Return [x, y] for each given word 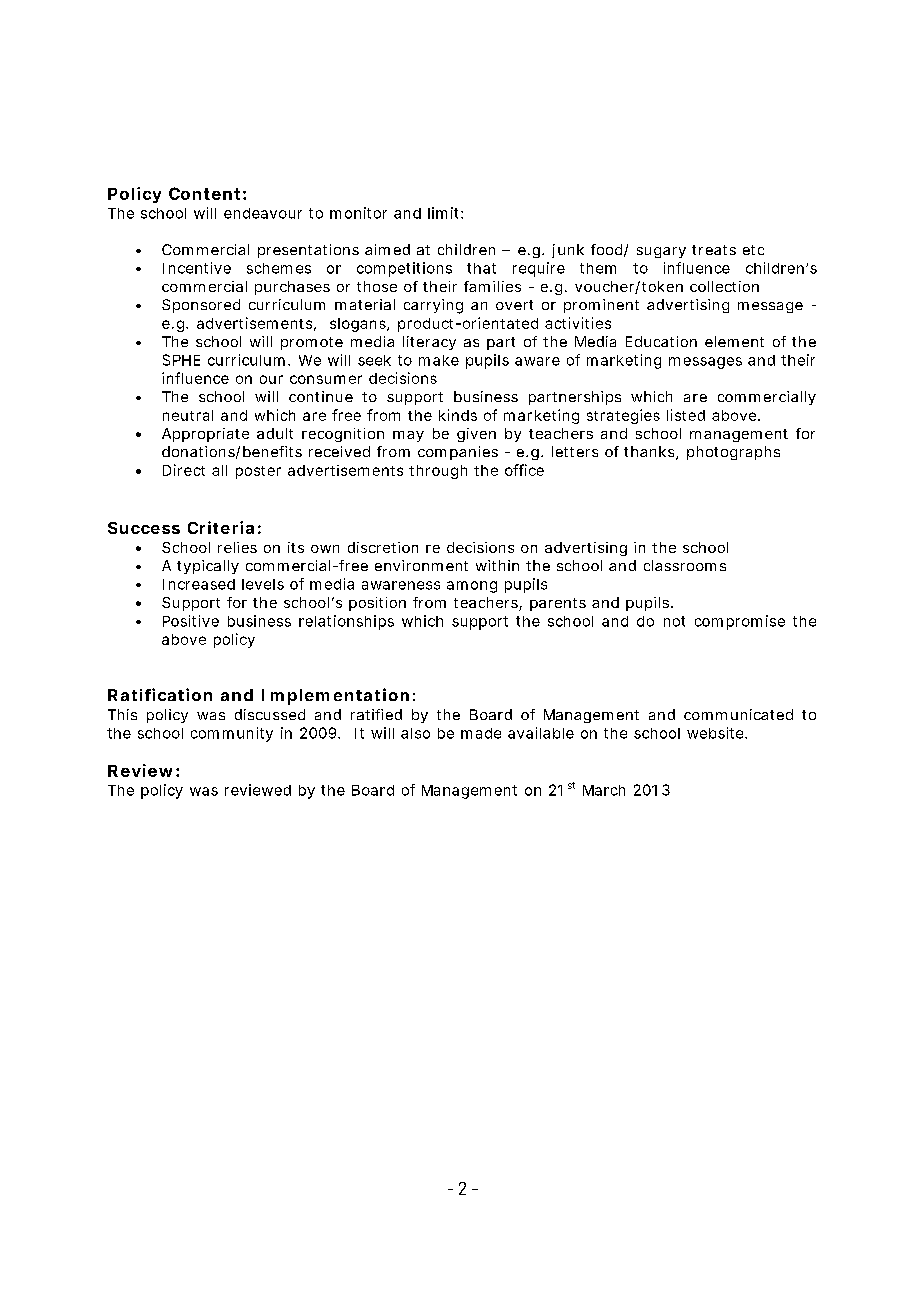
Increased [199, 584]
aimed [387, 249]
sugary [661, 252]
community [232, 734]
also [415, 733]
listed [686, 415]
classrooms [685, 565]
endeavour [263, 213]
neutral [188, 415]
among [472, 587]
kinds [458, 415]
